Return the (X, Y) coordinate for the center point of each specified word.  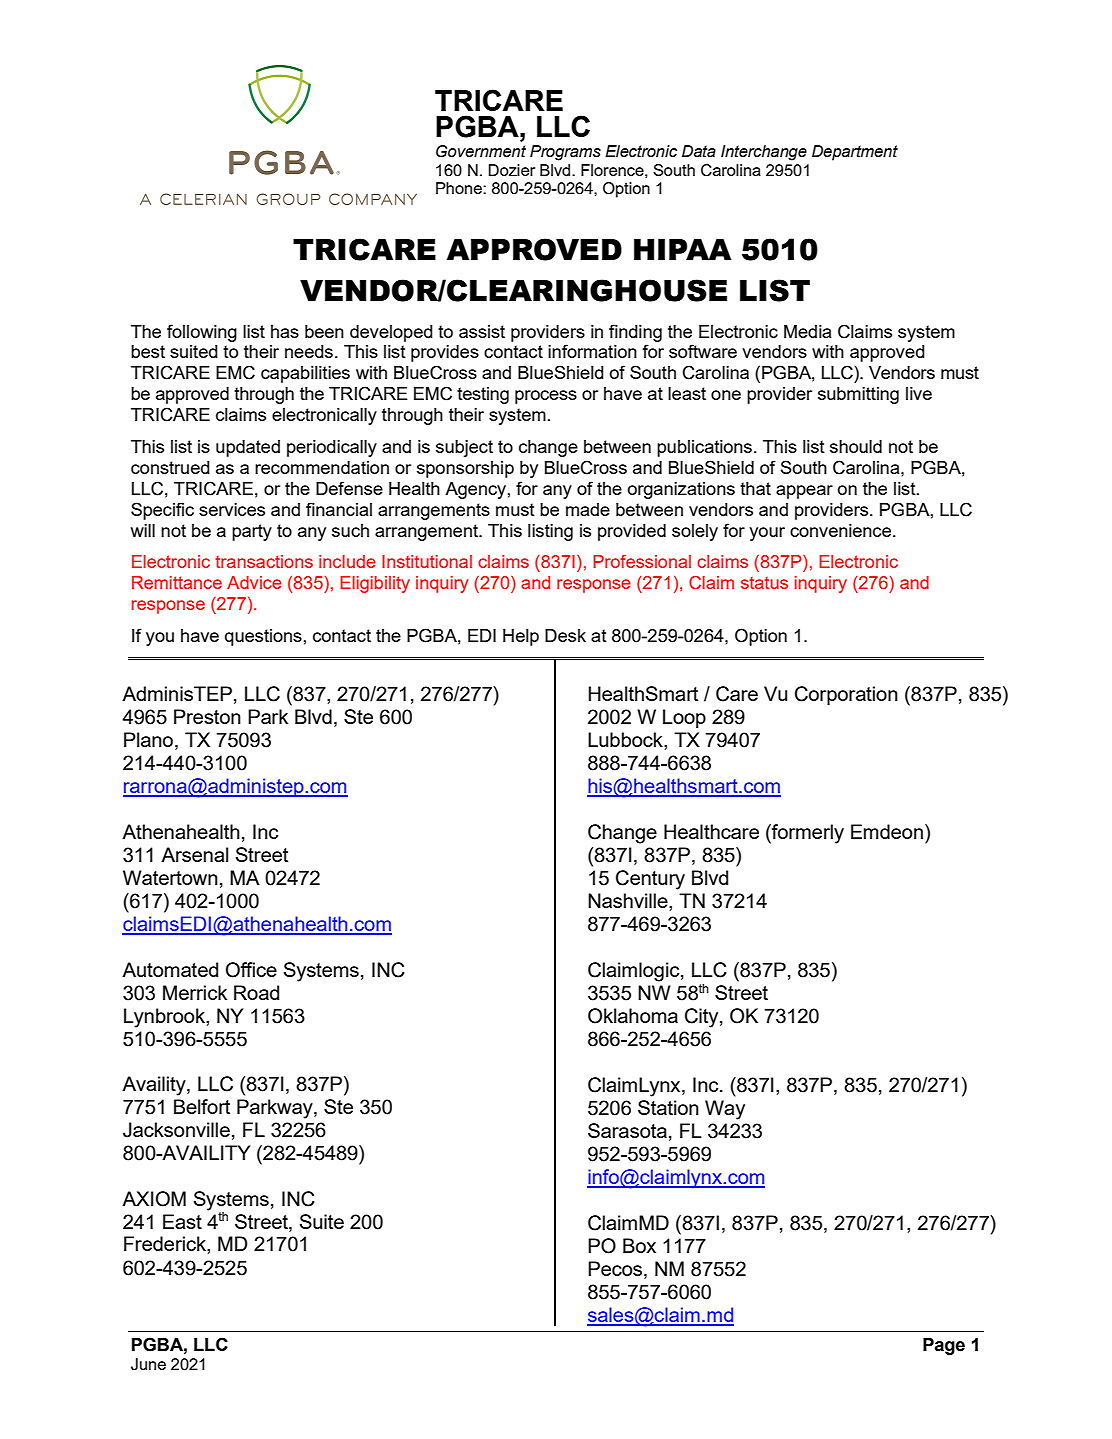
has (285, 331)
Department (855, 153)
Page (944, 1346)
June (148, 1364)
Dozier (511, 170)
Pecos (616, 1268)
